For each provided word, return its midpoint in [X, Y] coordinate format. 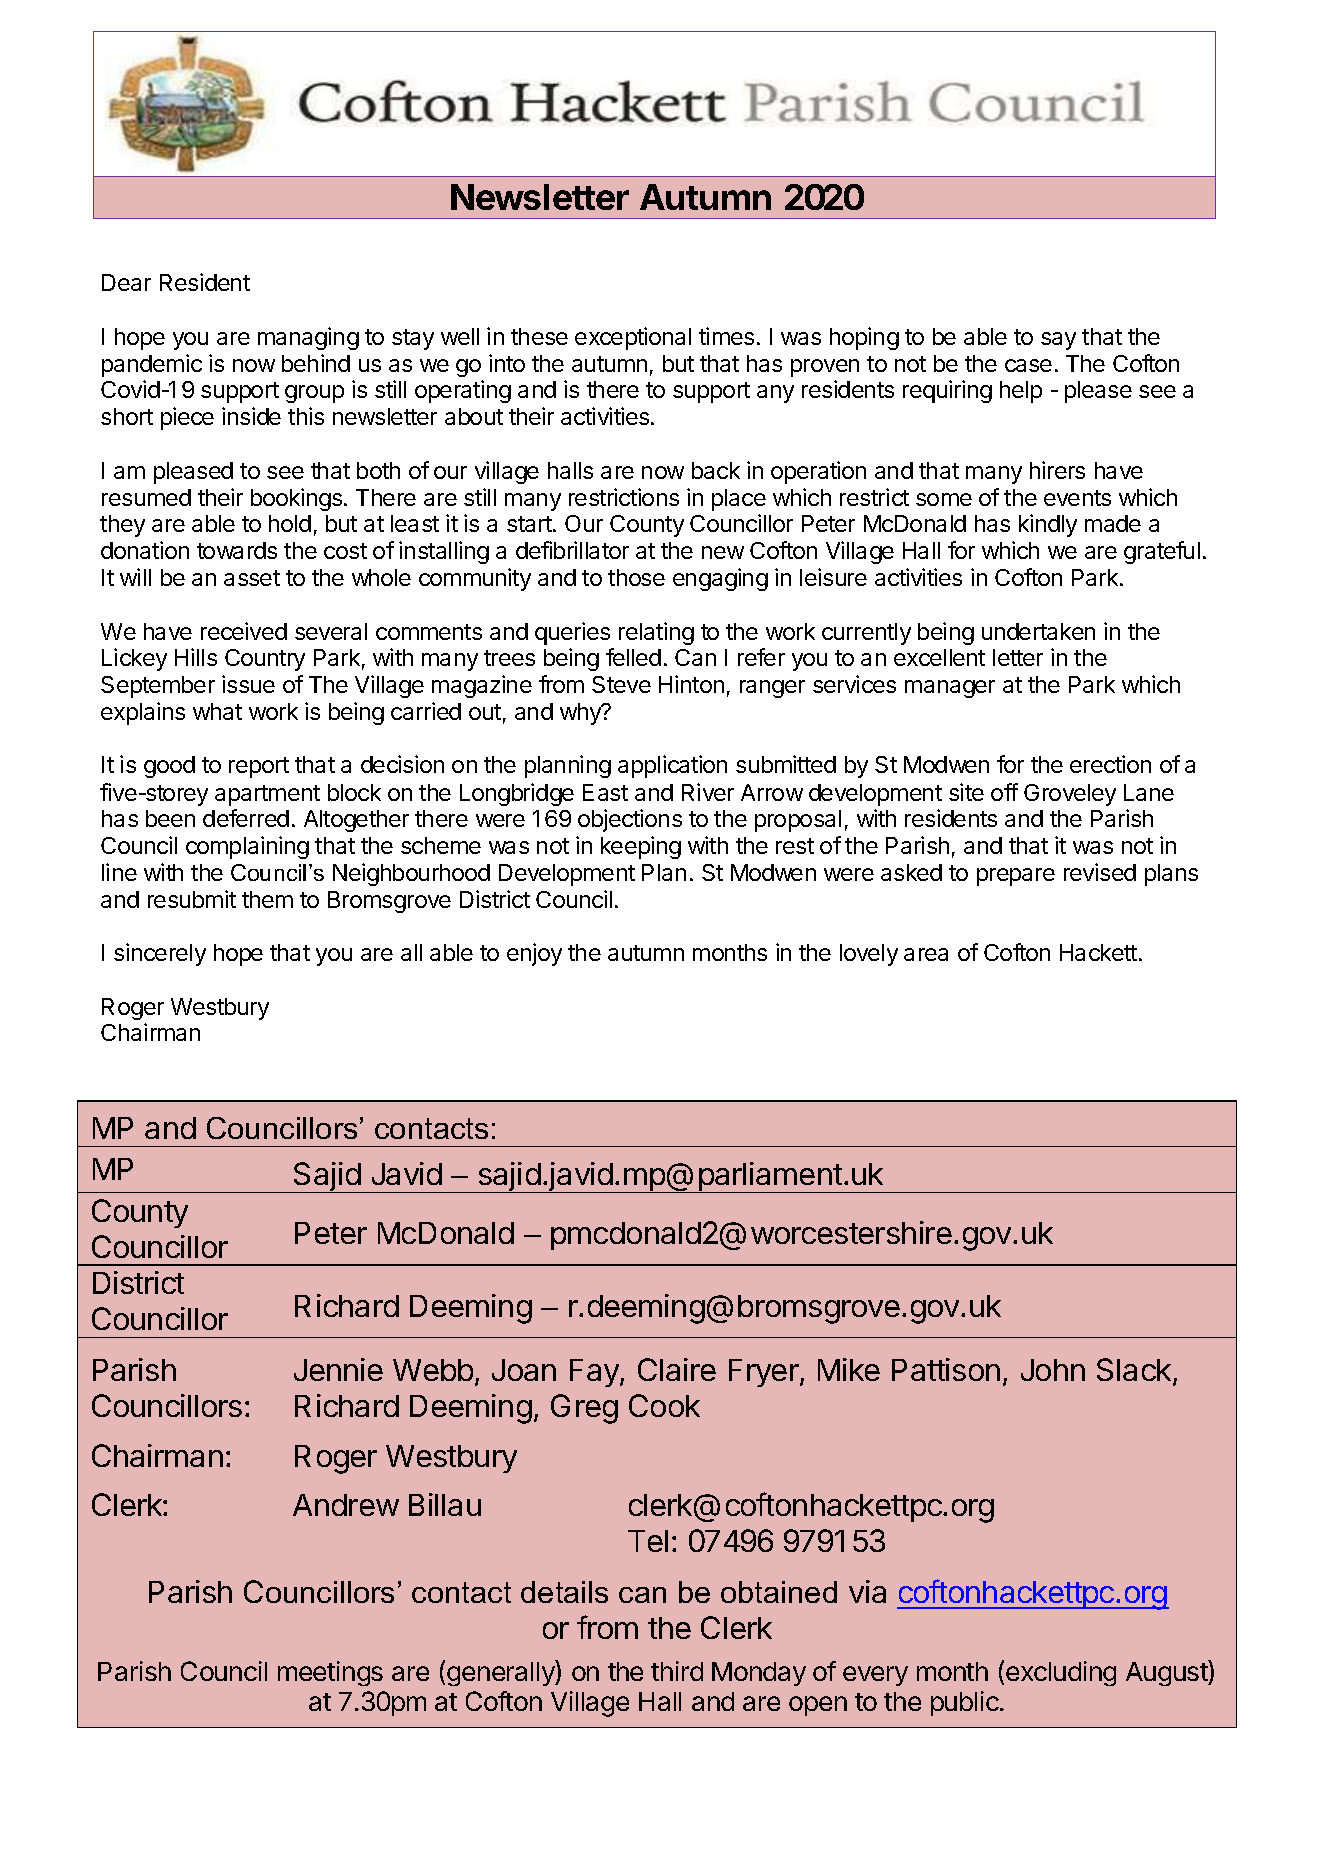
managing [308, 338]
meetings [330, 1673]
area [926, 954]
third [677, 1671]
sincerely [160, 954]
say [1058, 341]
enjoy [534, 954]
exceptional [633, 338]
